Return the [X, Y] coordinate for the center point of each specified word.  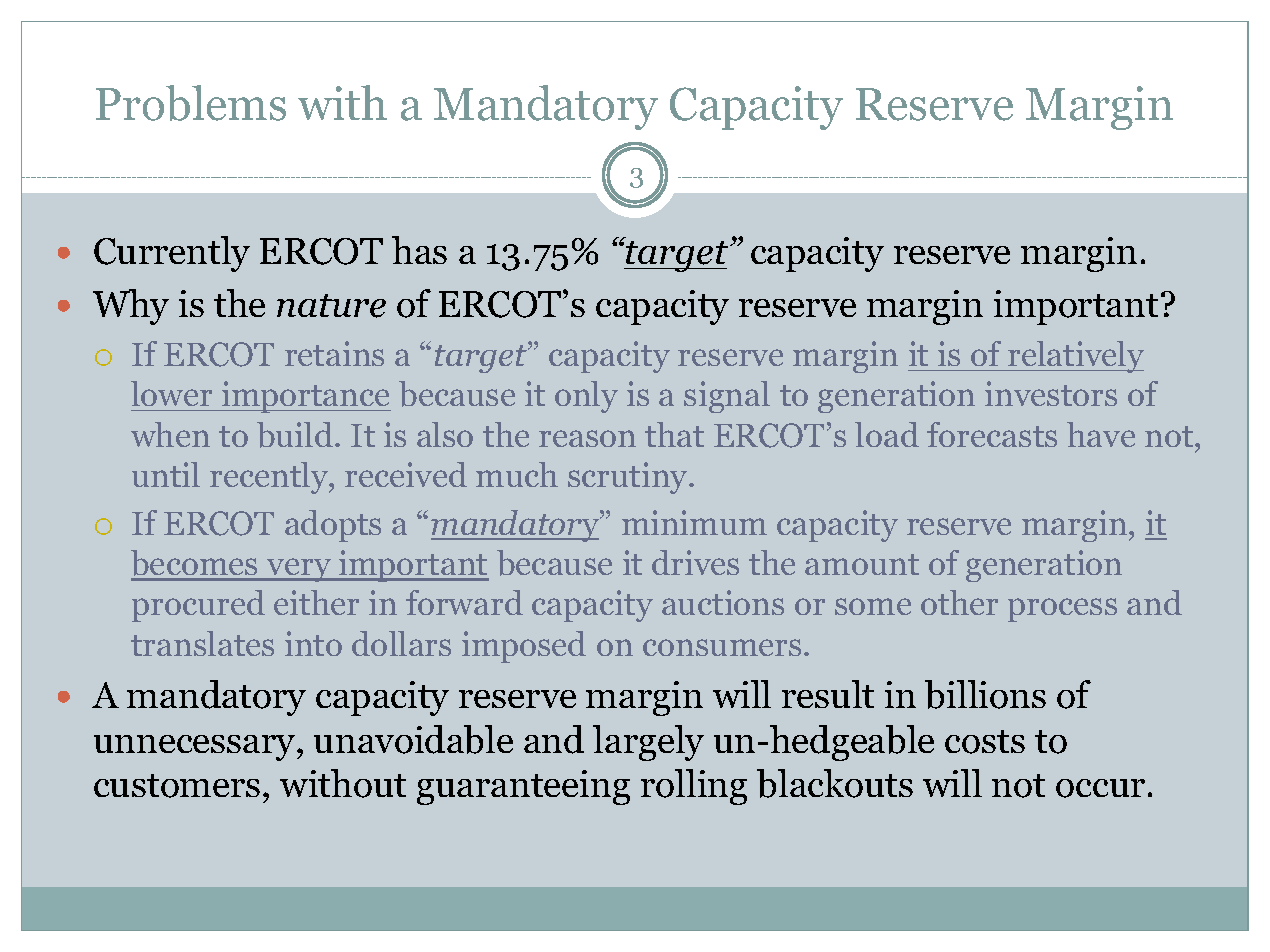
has [419, 250]
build [296, 435]
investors [1051, 393]
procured [198, 606]
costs [985, 742]
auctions [723, 602]
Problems [191, 103]
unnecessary [196, 748]
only [586, 397]
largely [648, 743]
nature [331, 306]
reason [587, 438]
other [959, 602]
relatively [1075, 357]
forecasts [992, 434]
